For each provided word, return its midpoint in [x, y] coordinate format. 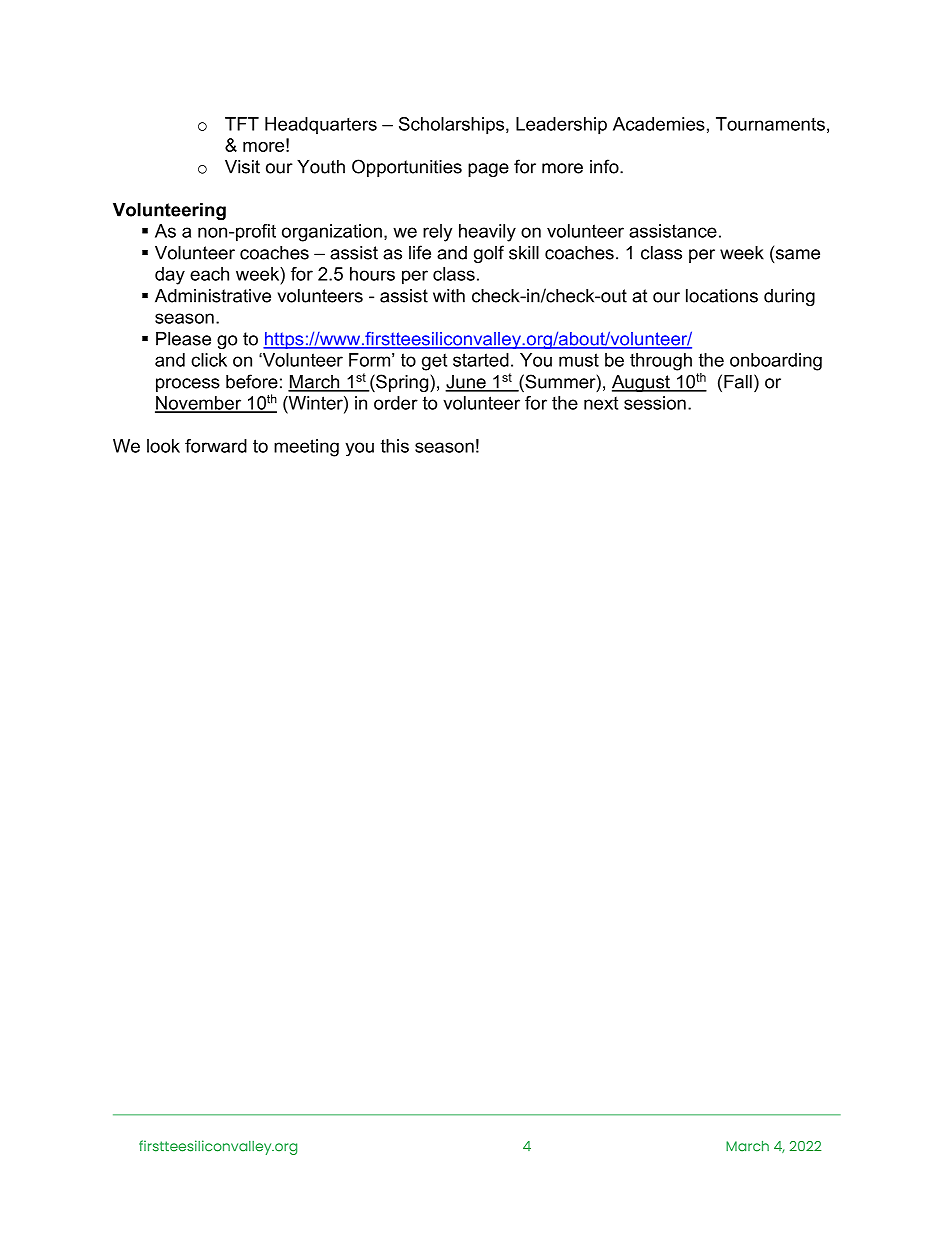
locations [722, 296]
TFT [242, 124]
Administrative [213, 296]
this [395, 446]
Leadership [561, 126]
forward [216, 446]
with [449, 296]
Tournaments [770, 124]
